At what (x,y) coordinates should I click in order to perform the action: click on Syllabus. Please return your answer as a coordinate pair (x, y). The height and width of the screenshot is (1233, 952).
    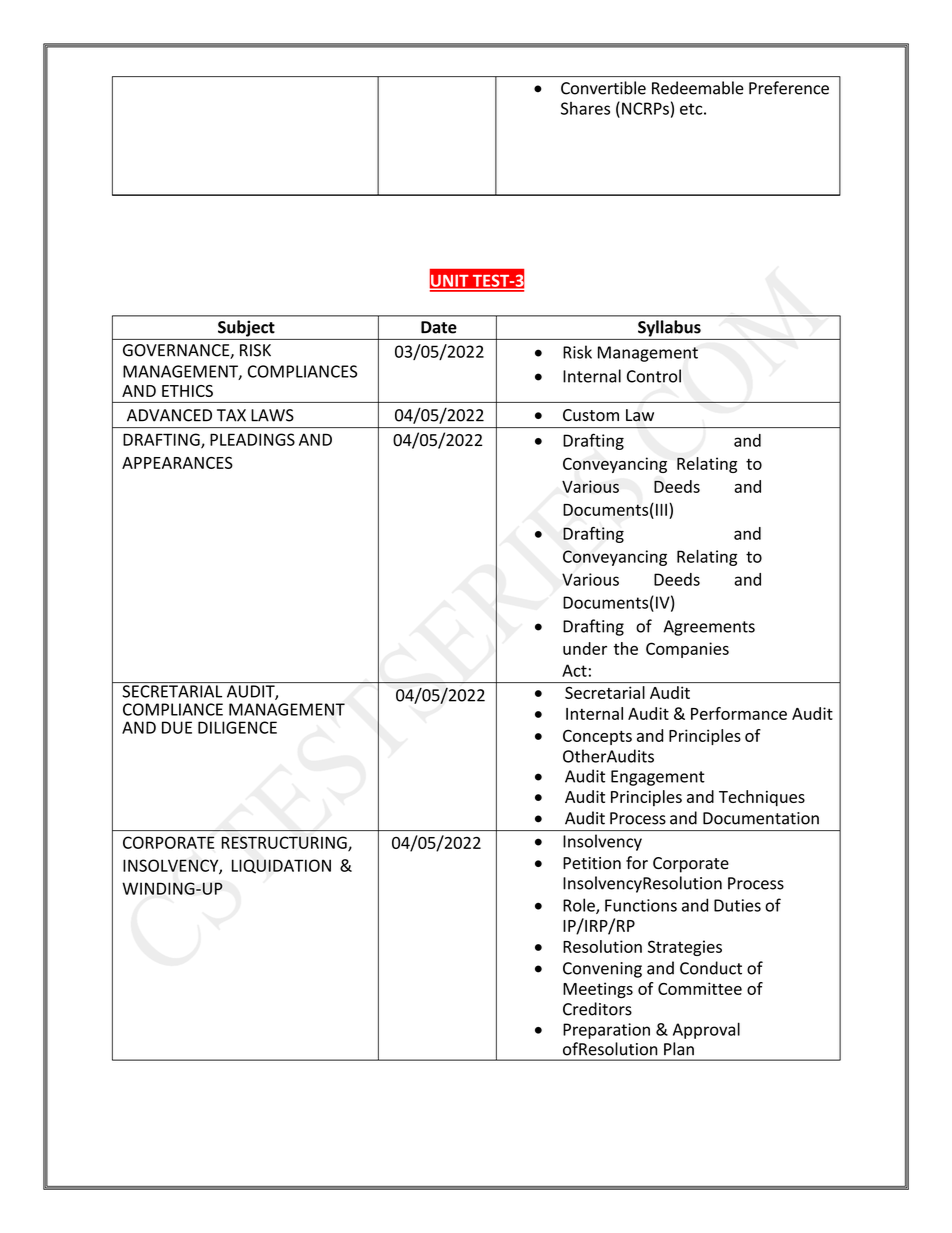
    Looking at the image, I should click on (669, 328).
